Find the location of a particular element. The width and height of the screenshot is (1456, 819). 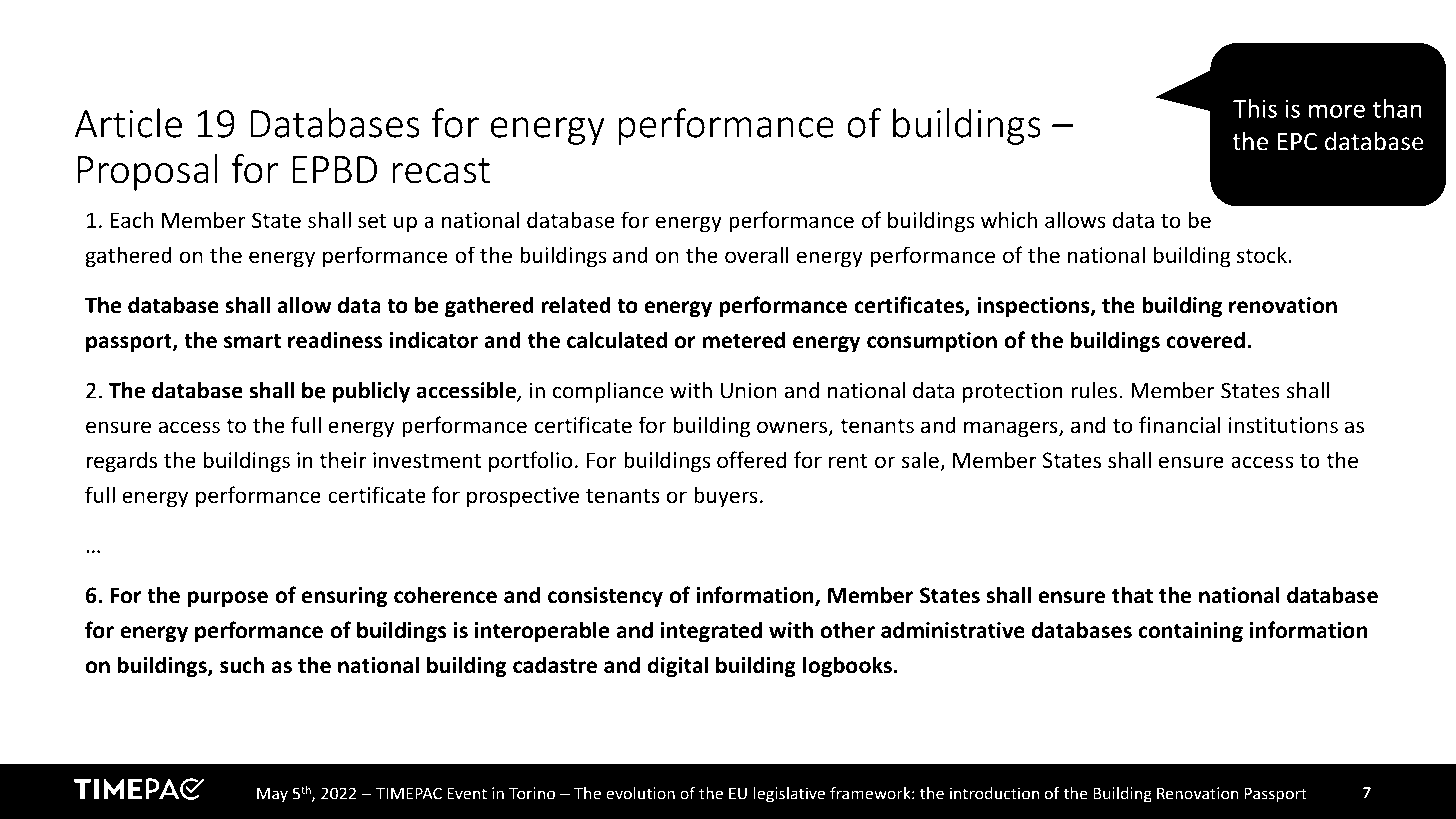

containing is located at coordinates (1190, 632).
